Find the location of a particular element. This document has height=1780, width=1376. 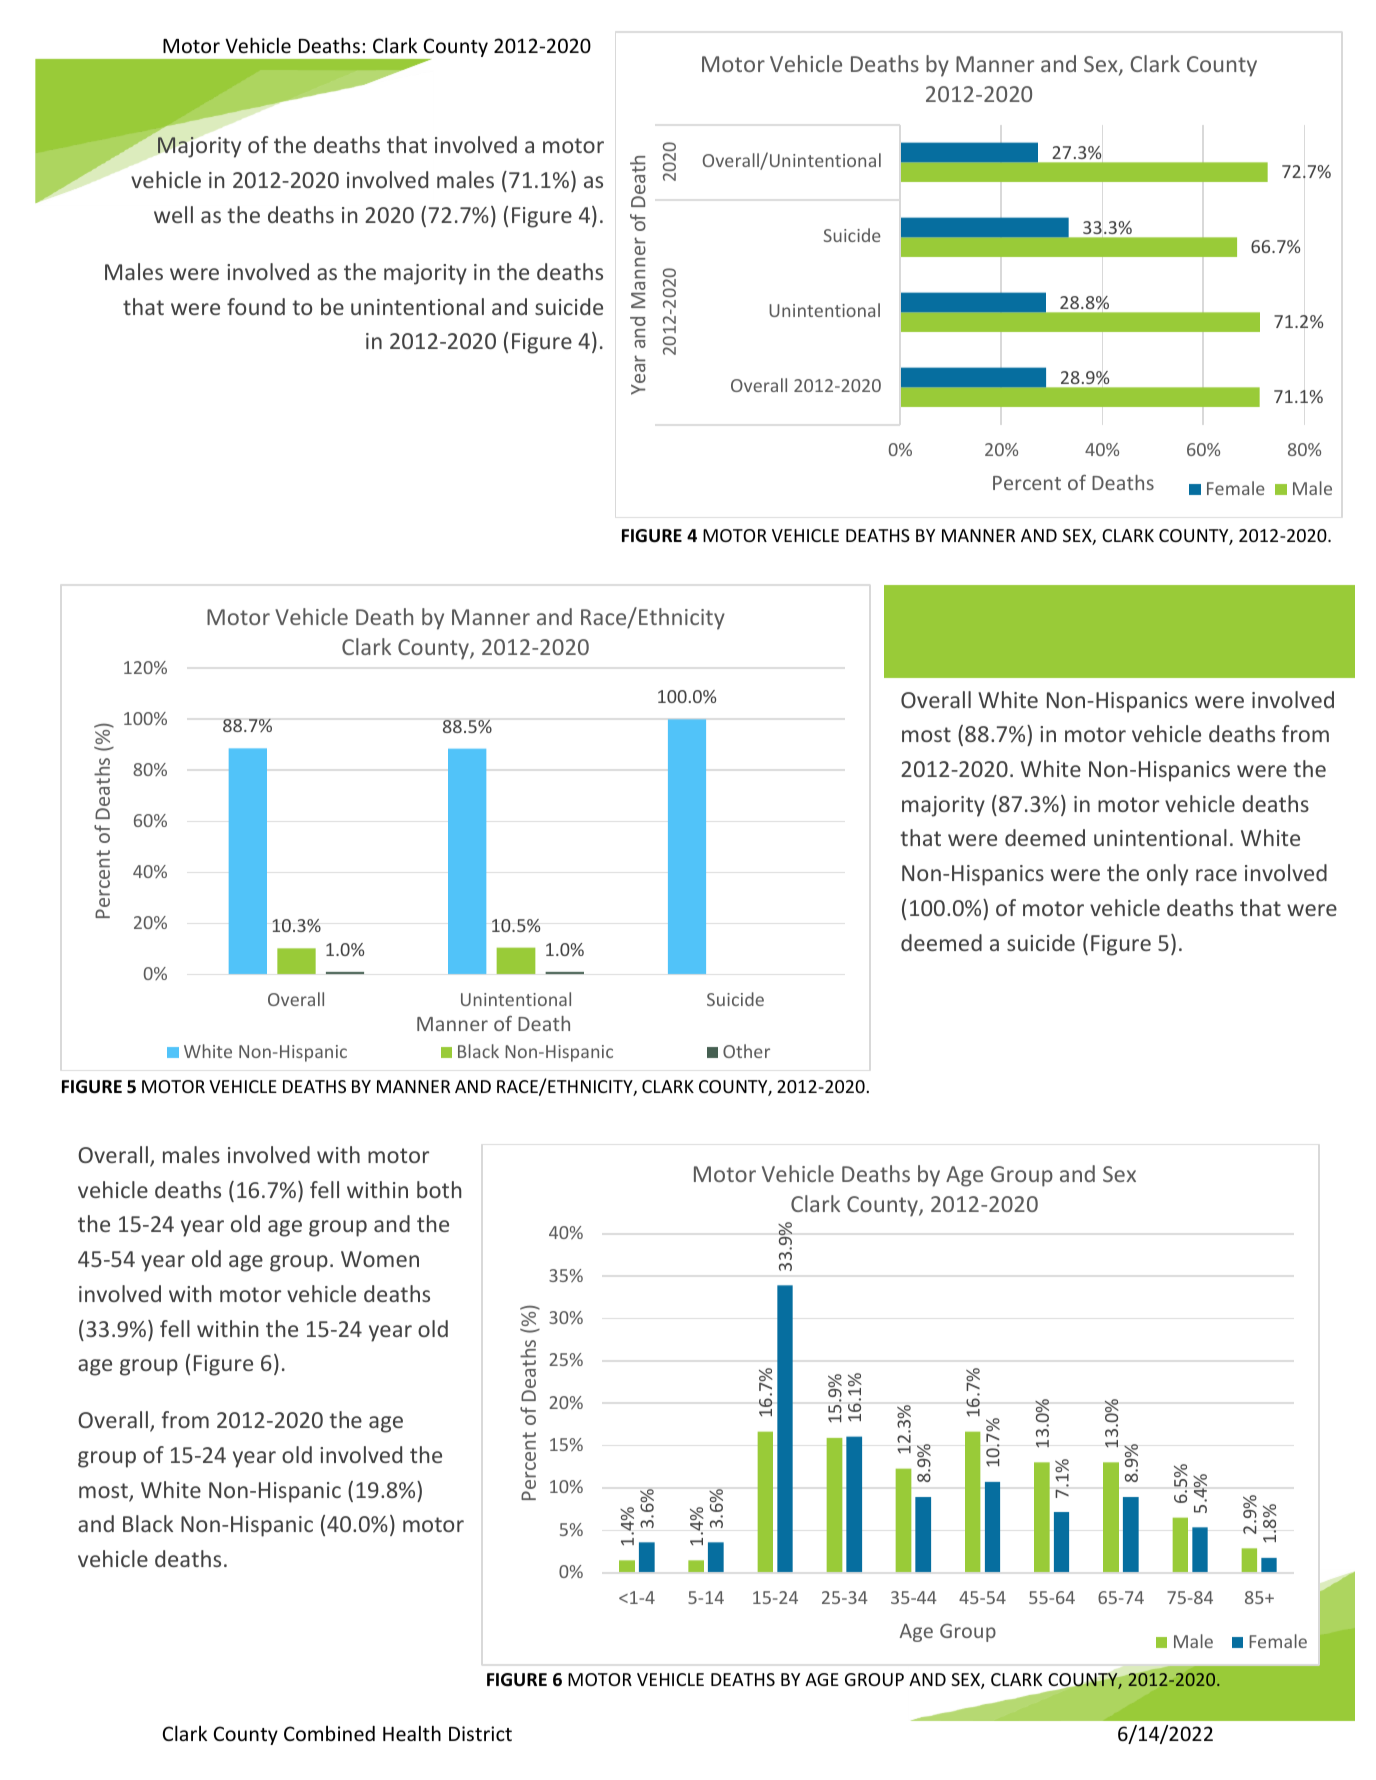

well is located at coordinates (173, 214).
